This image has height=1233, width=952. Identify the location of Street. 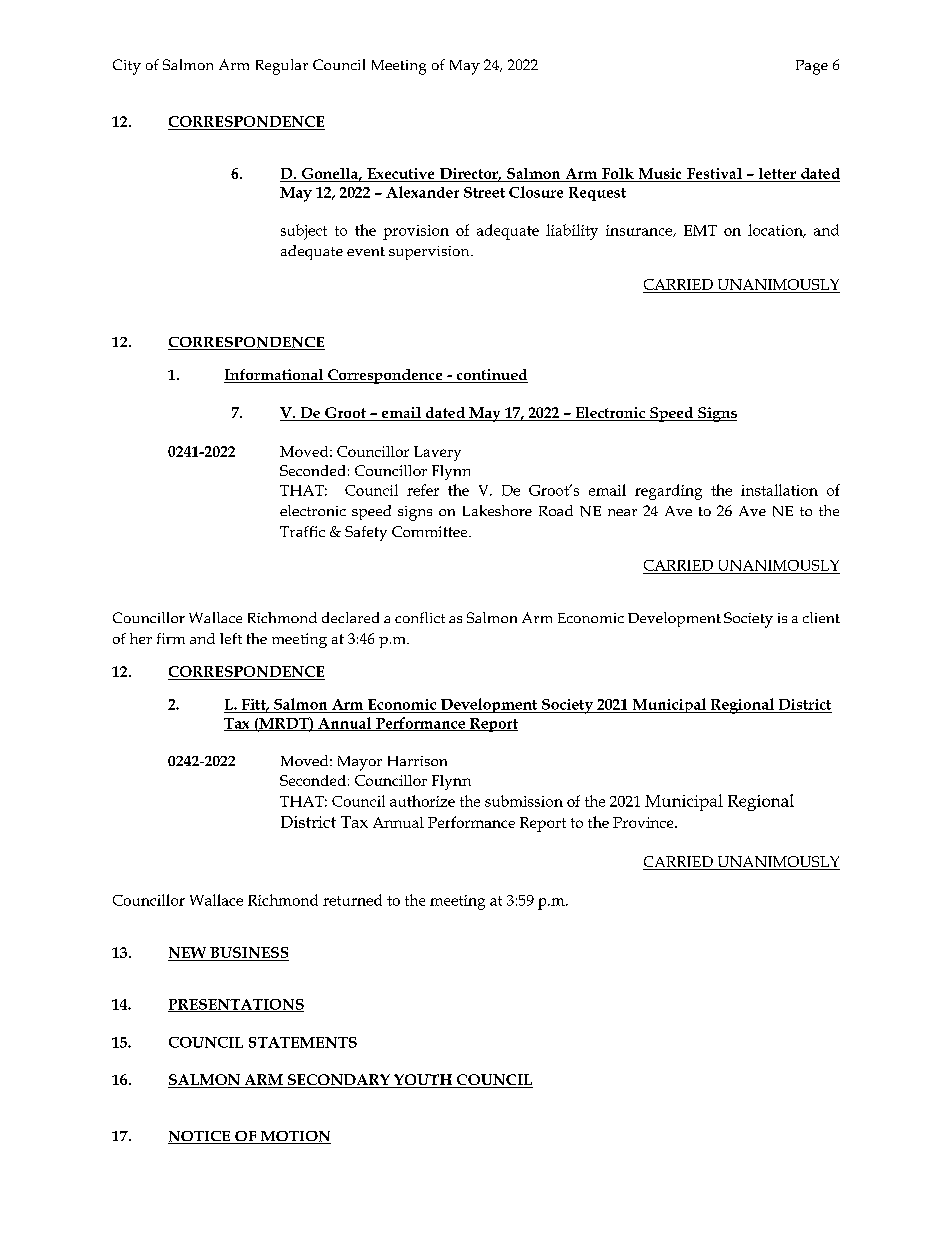
(484, 192).
